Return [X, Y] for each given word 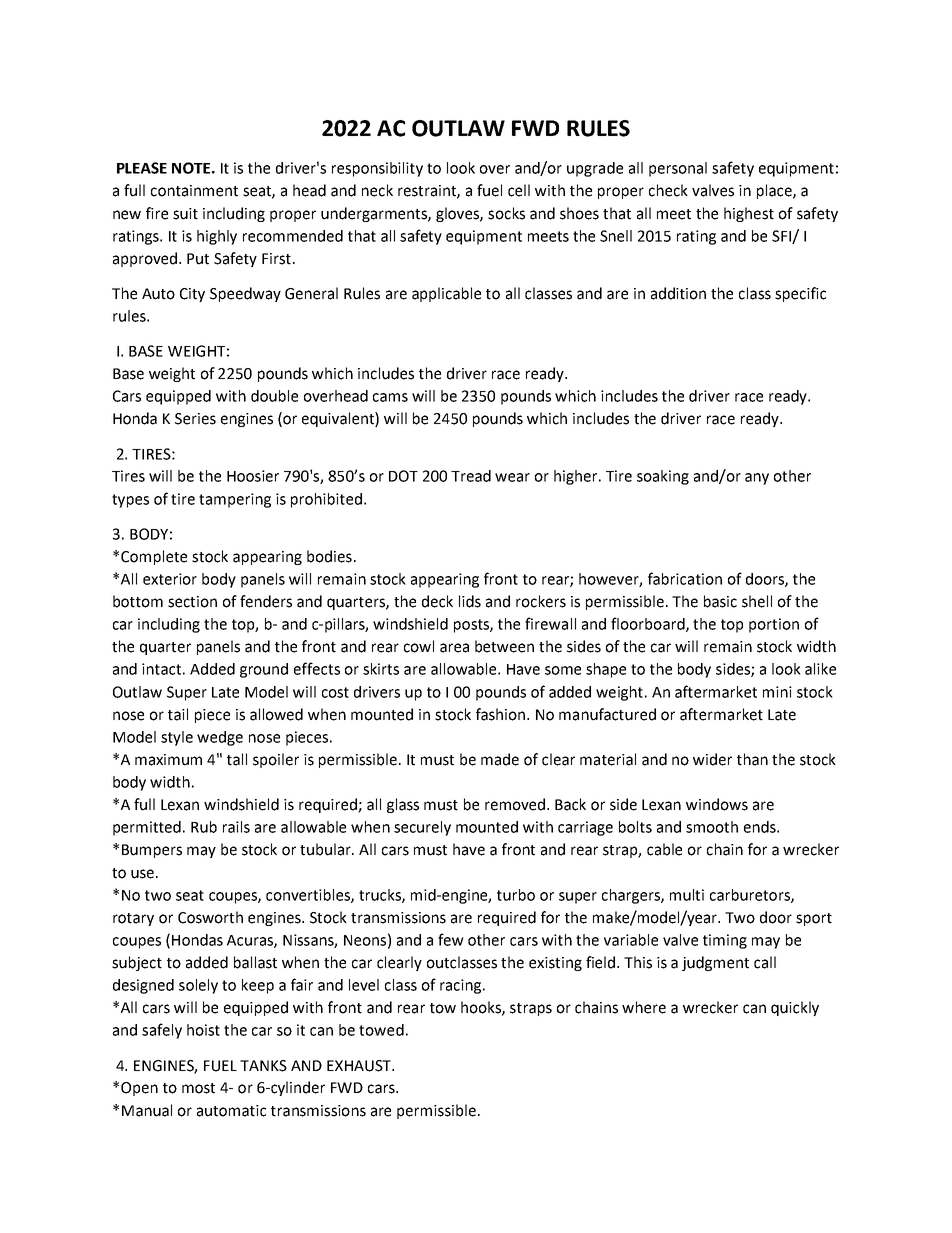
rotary [133, 919]
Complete [154, 557]
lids [470, 601]
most [198, 1088]
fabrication [685, 578]
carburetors [751, 896]
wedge [220, 738]
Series [195, 419]
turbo [516, 895]
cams [390, 397]
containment [194, 191]
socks [506, 213]
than [752, 759]
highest [749, 214]
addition [678, 293]
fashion [502, 714]
